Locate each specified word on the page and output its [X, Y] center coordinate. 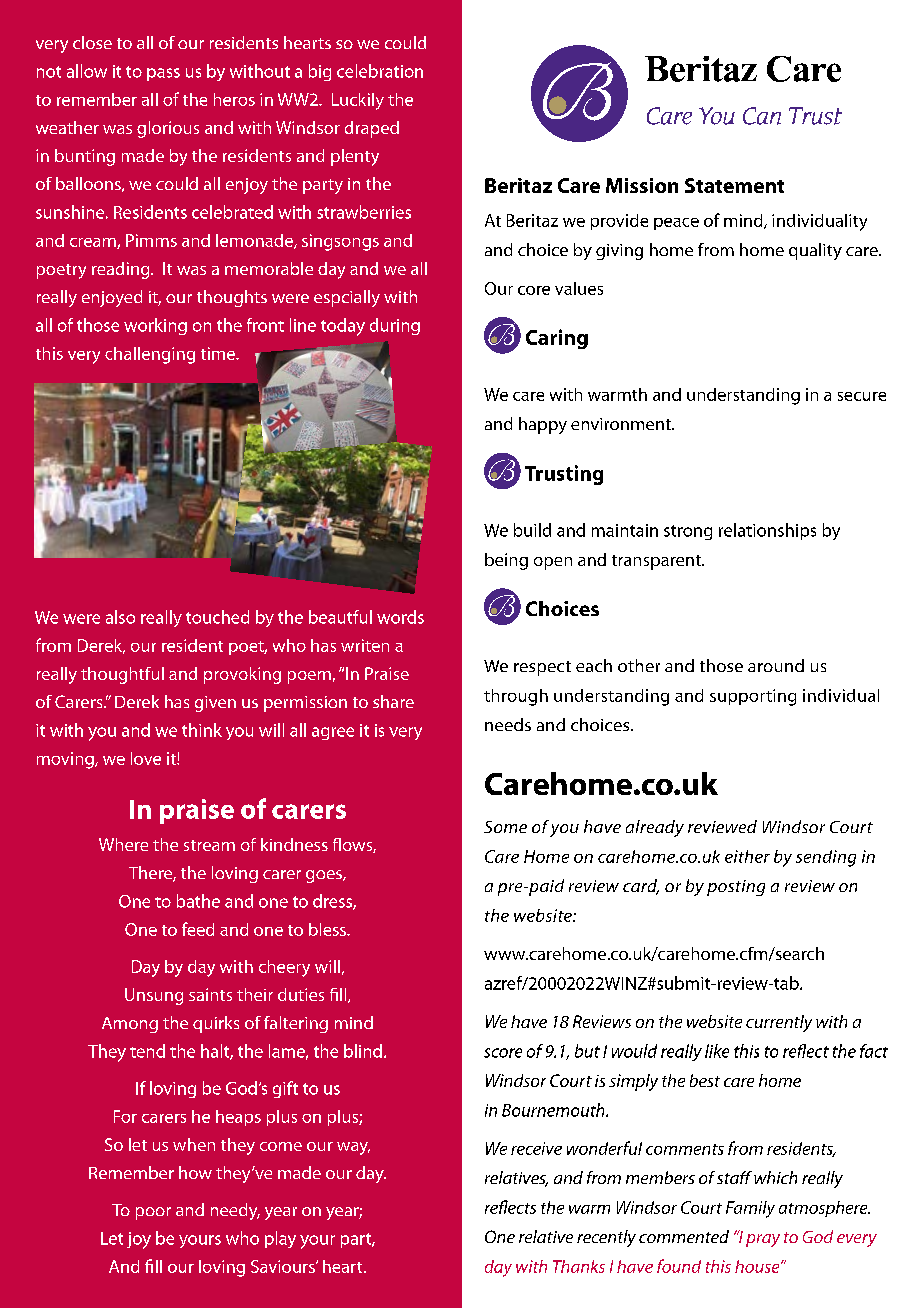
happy [543, 425]
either [747, 856]
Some [505, 827]
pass [163, 74]
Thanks [579, 1266]
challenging [150, 355]
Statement [734, 185]
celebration [380, 71]
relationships [767, 531]
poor [153, 1213]
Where [123, 844]
